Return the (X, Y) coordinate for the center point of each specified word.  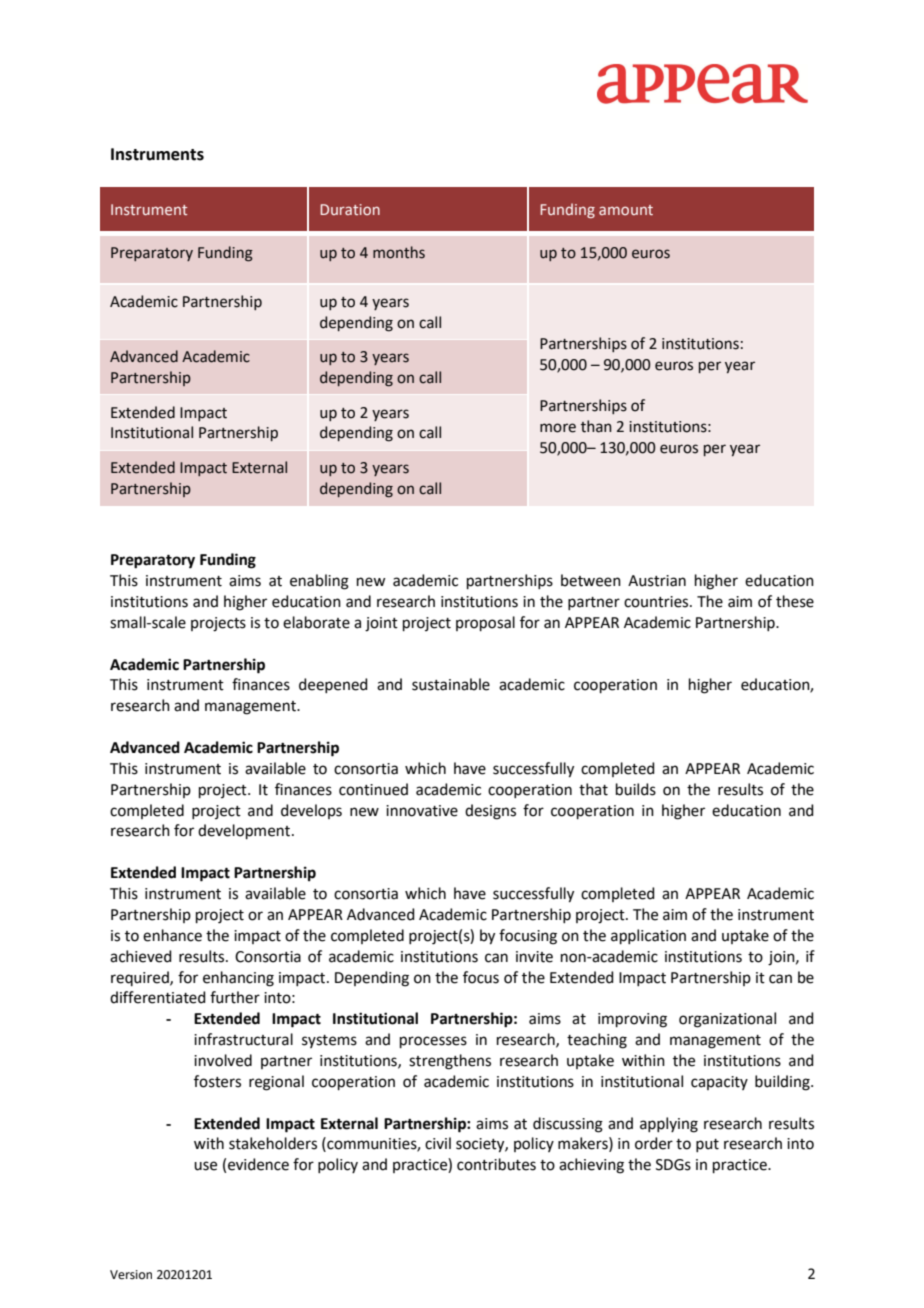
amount (626, 210)
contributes (496, 1164)
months (399, 252)
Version (131, 1275)
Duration (350, 209)
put (707, 1145)
